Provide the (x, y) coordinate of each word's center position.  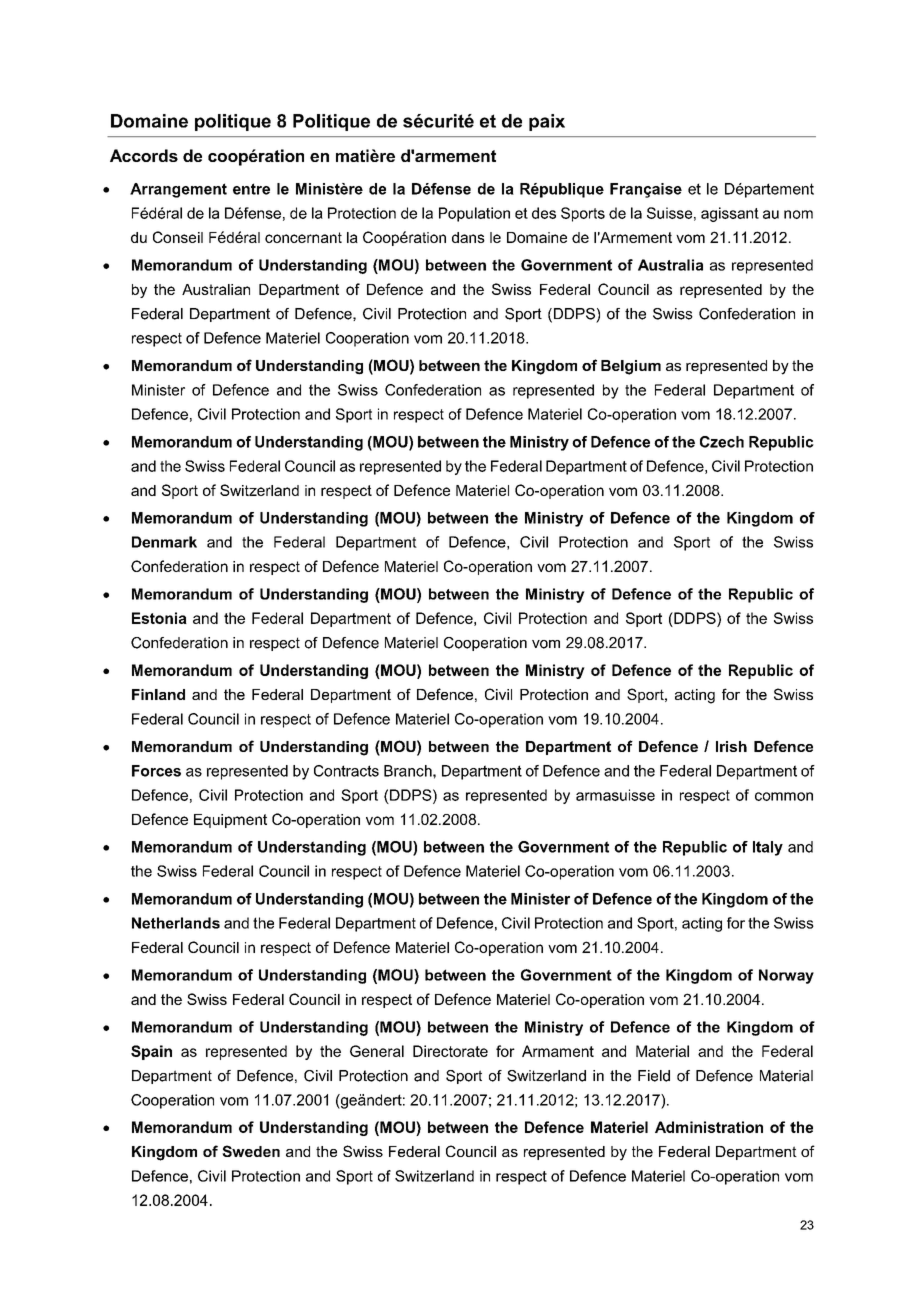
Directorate (450, 1051)
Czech (722, 442)
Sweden (251, 1151)
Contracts (346, 771)
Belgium (631, 367)
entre (251, 189)
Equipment (230, 821)
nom (798, 214)
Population (474, 214)
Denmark (164, 542)
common (784, 796)
